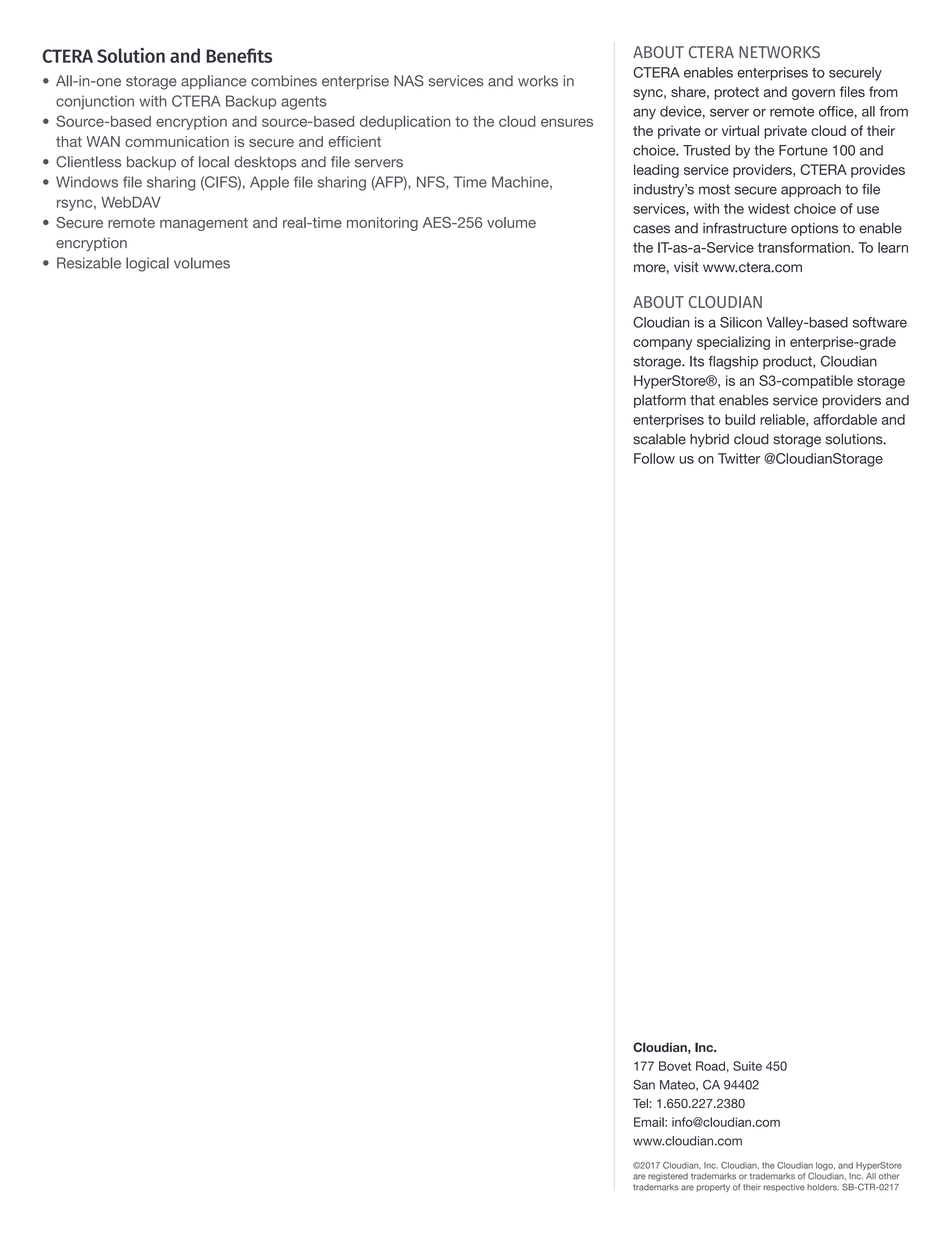 This screenshot has height=1233, width=952. What do you see at coordinates (640, 1103) in the screenshot?
I see `Tel` at bounding box center [640, 1103].
